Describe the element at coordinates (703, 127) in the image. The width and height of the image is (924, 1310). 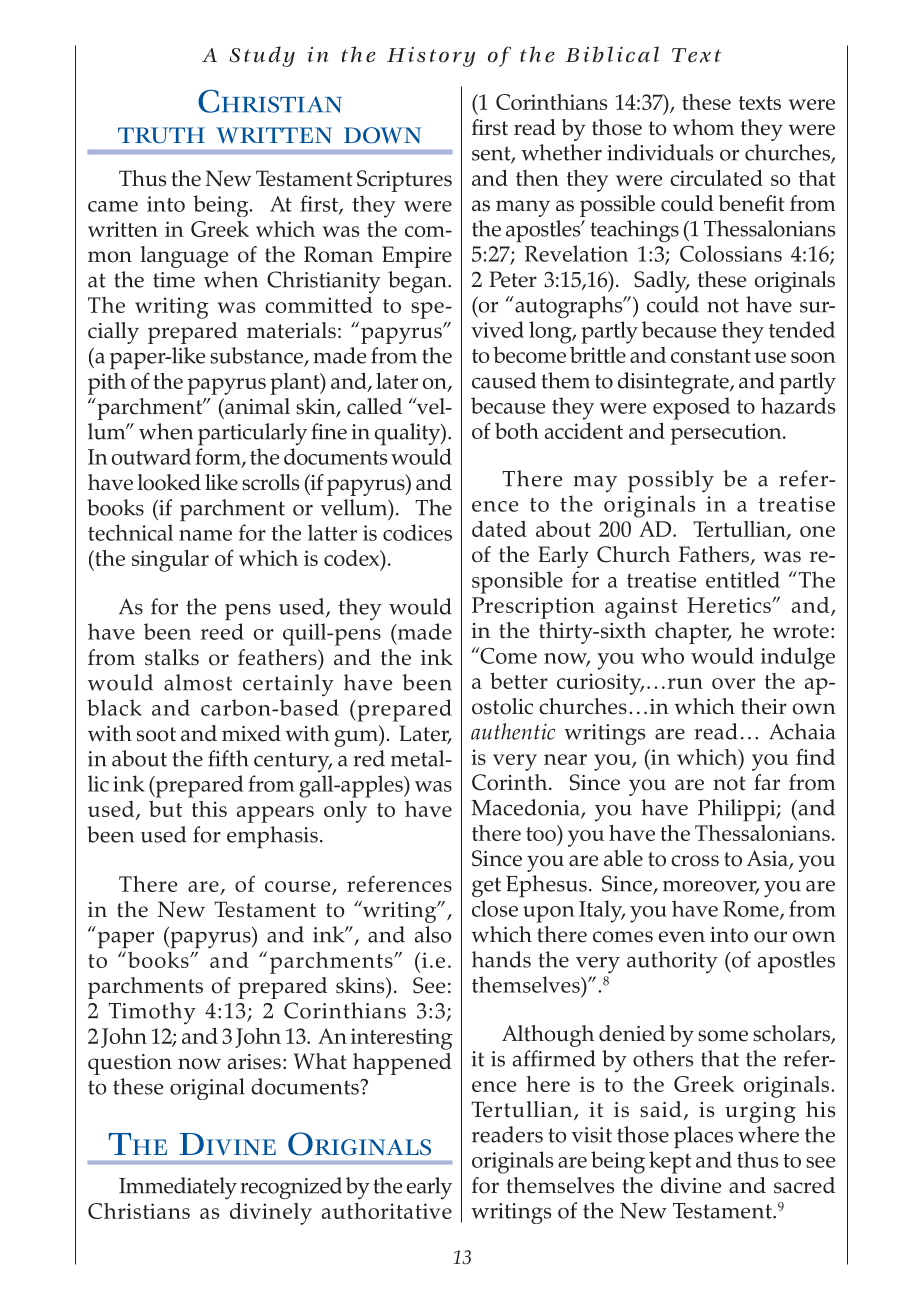
I see `whom` at that location.
